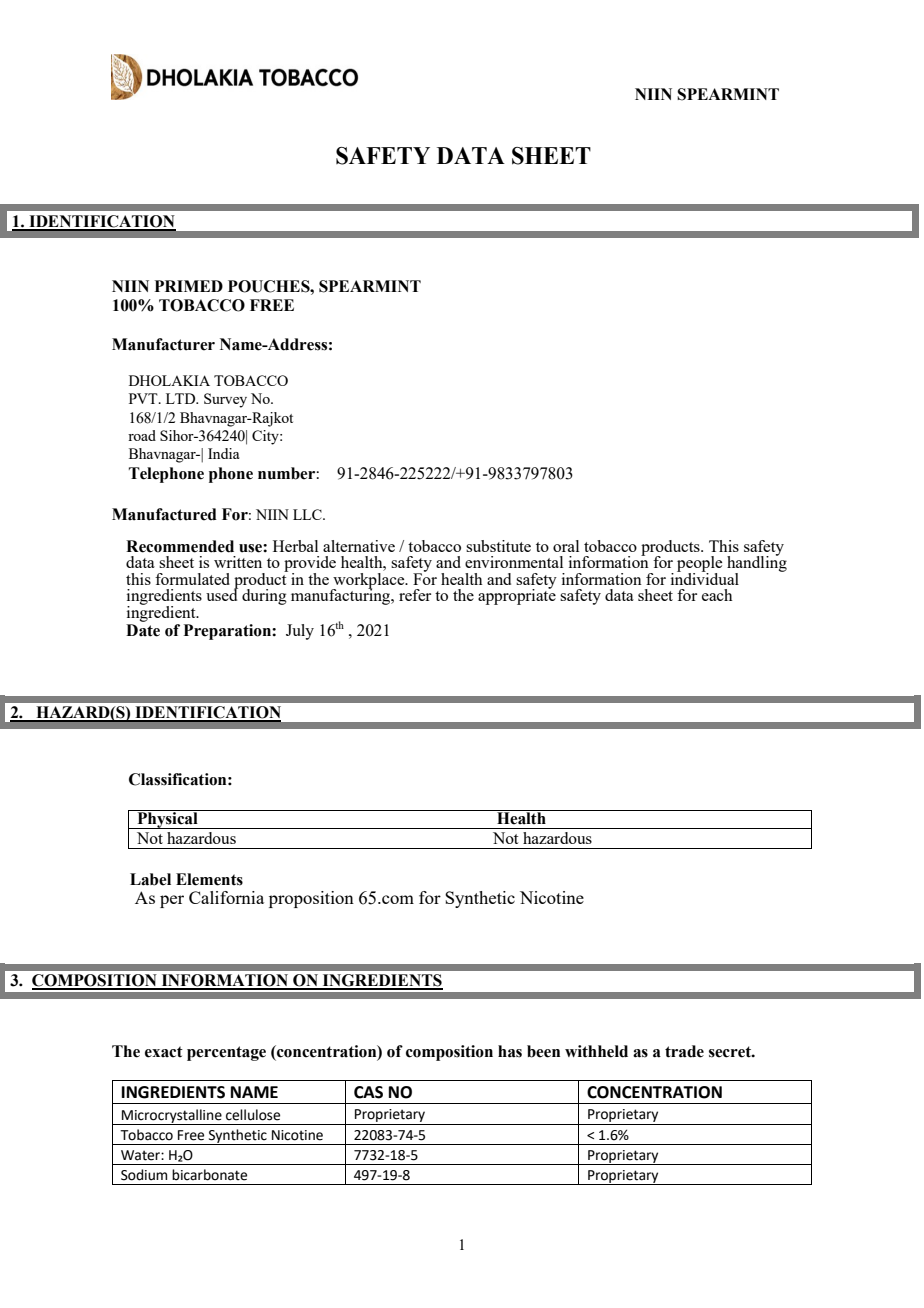 The image size is (924, 1308). I want to click on people, so click(699, 565).
